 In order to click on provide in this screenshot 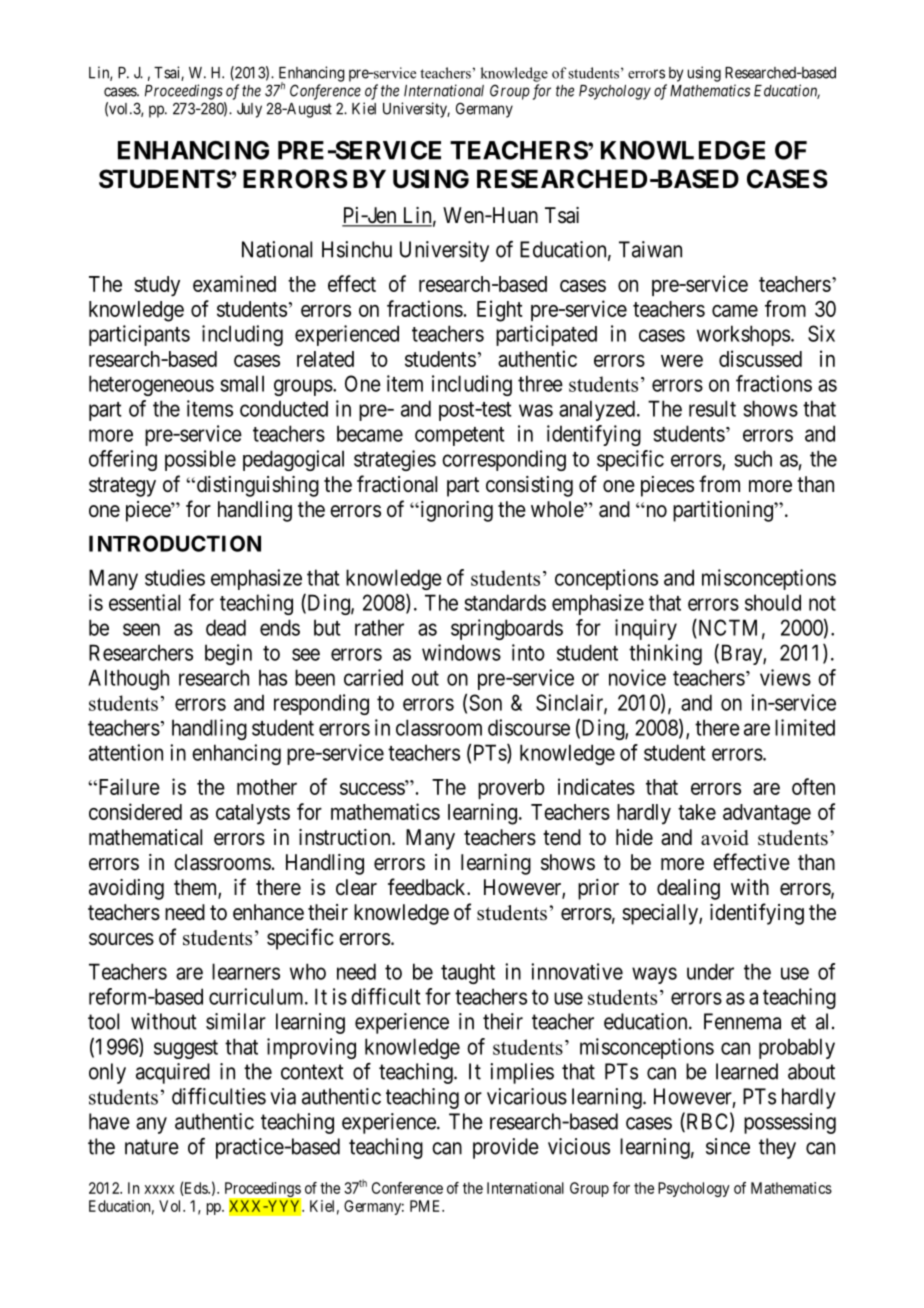, I will do `click(506, 1148)`.
